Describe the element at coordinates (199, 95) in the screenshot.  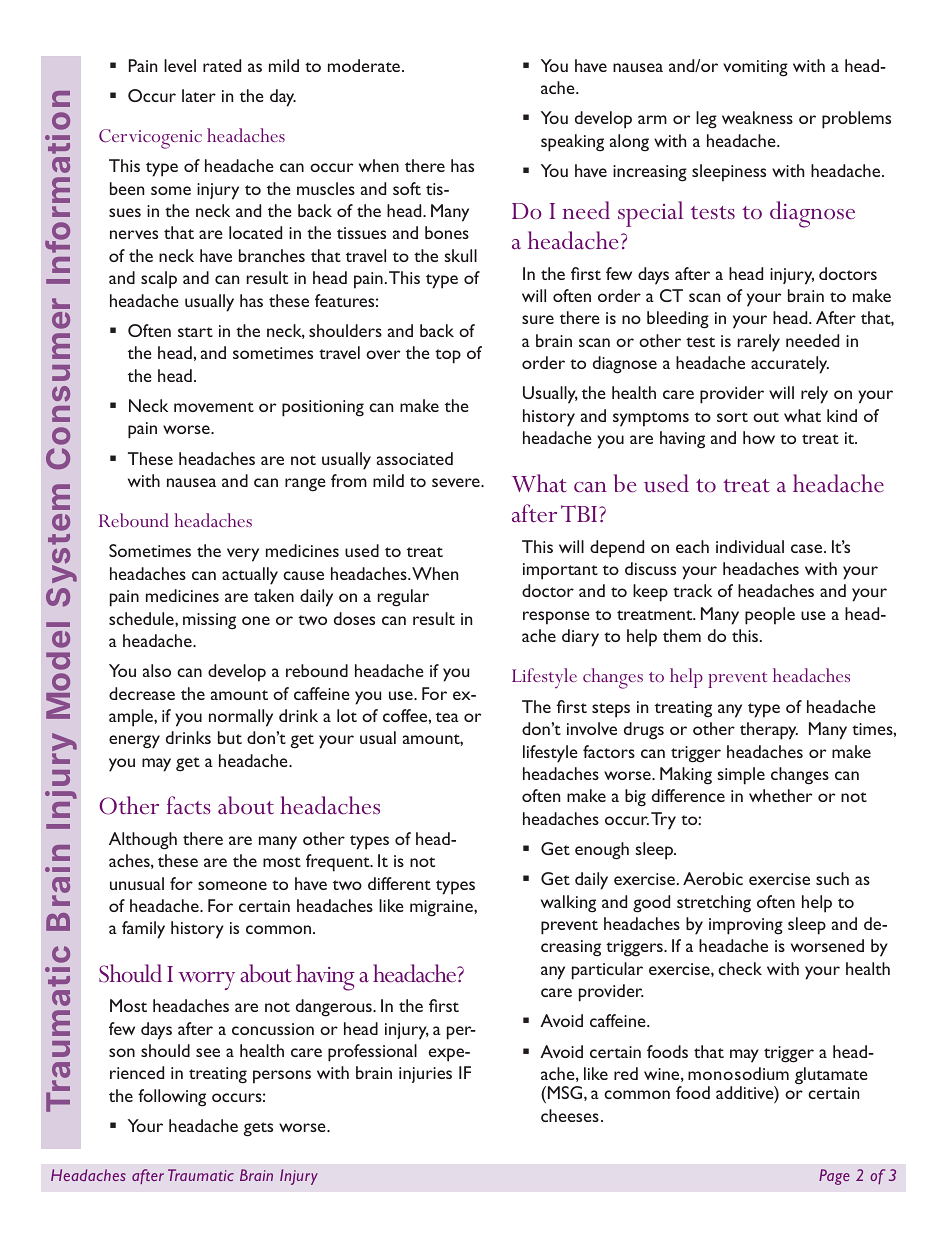
I see `later` at that location.
